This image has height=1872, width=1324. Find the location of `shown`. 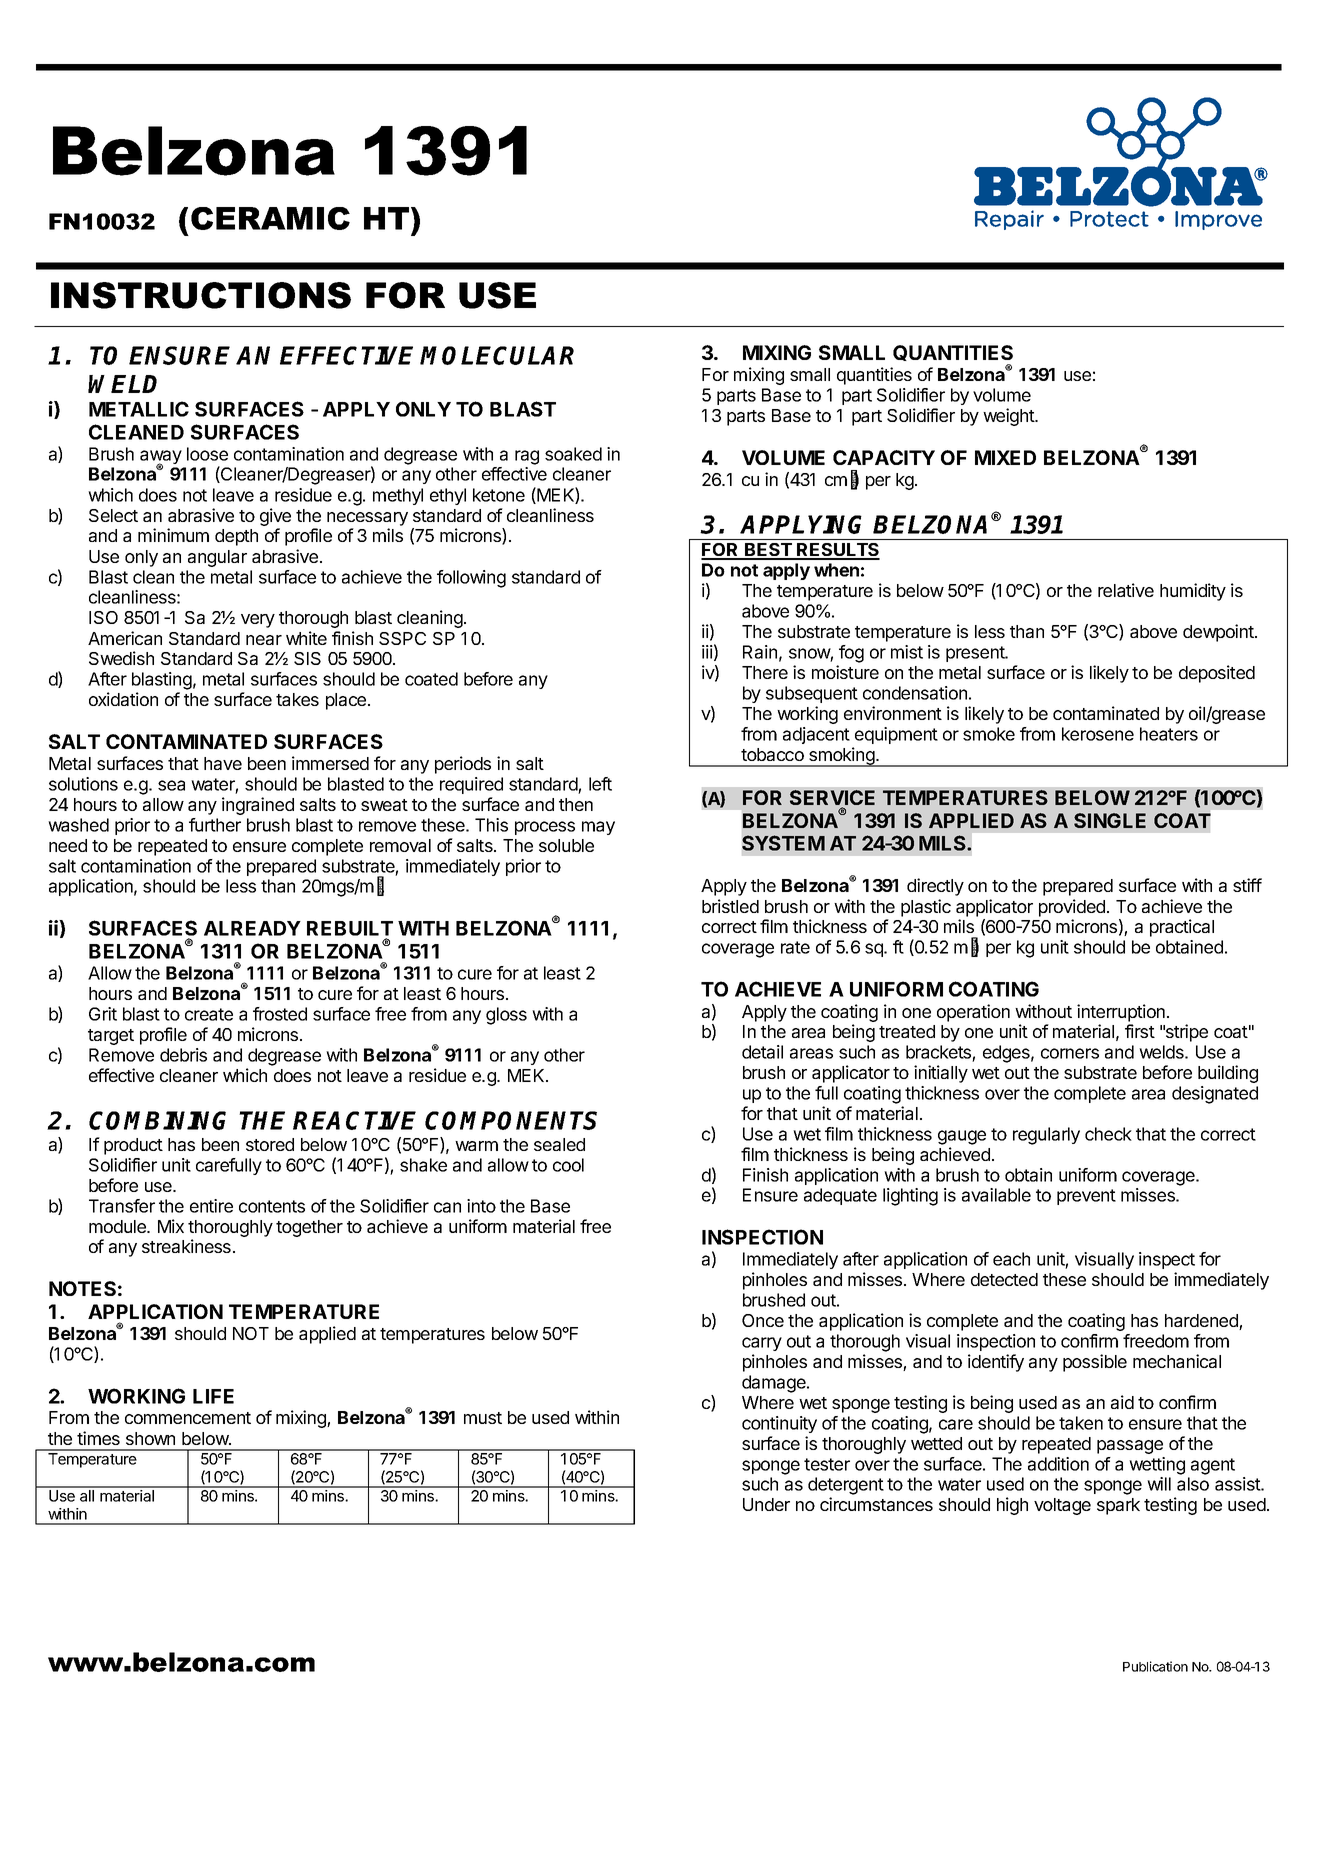

shown is located at coordinates (150, 1438).
